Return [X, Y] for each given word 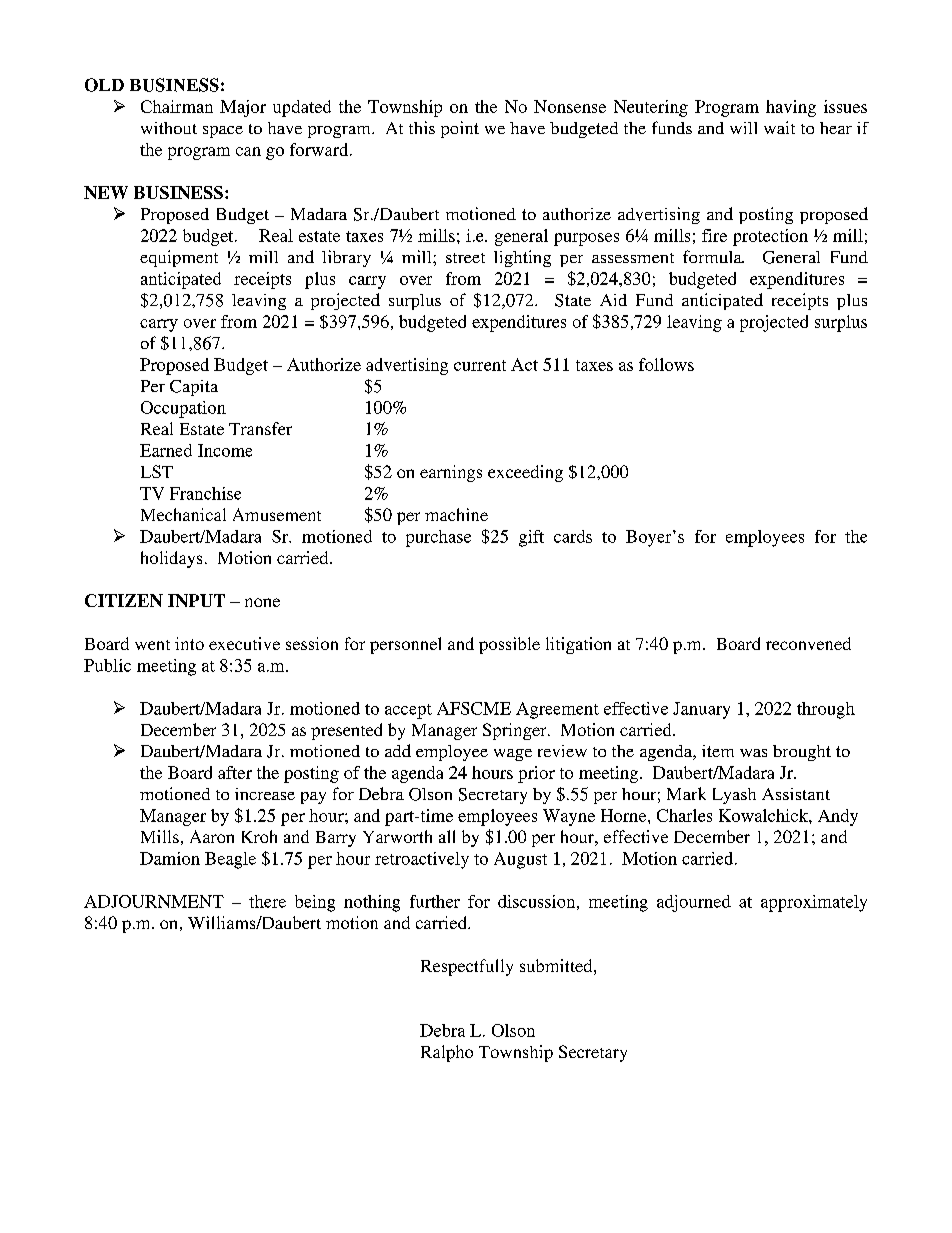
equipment [179, 258]
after [235, 772]
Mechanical [183, 514]
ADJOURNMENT [154, 901]
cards [573, 536]
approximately [814, 903]
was [753, 753]
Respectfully [467, 967]
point [460, 129]
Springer [516, 731]
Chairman [177, 106]
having [791, 108]
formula [713, 256]
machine [456, 514]
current [480, 365]
